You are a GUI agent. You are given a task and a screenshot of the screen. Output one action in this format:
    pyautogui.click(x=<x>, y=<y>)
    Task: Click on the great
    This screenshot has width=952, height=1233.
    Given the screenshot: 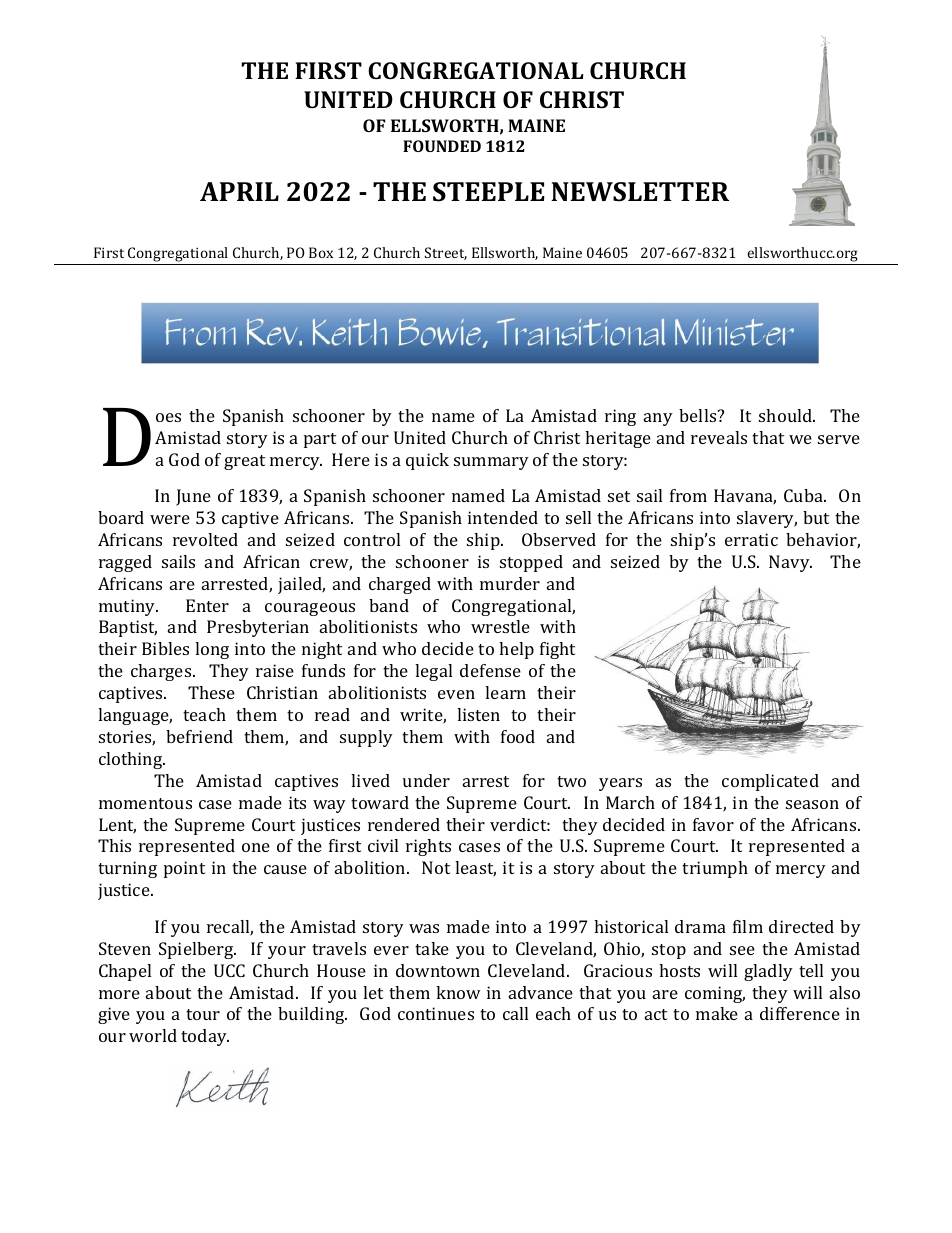 What is the action you would take?
    pyautogui.click(x=244, y=462)
